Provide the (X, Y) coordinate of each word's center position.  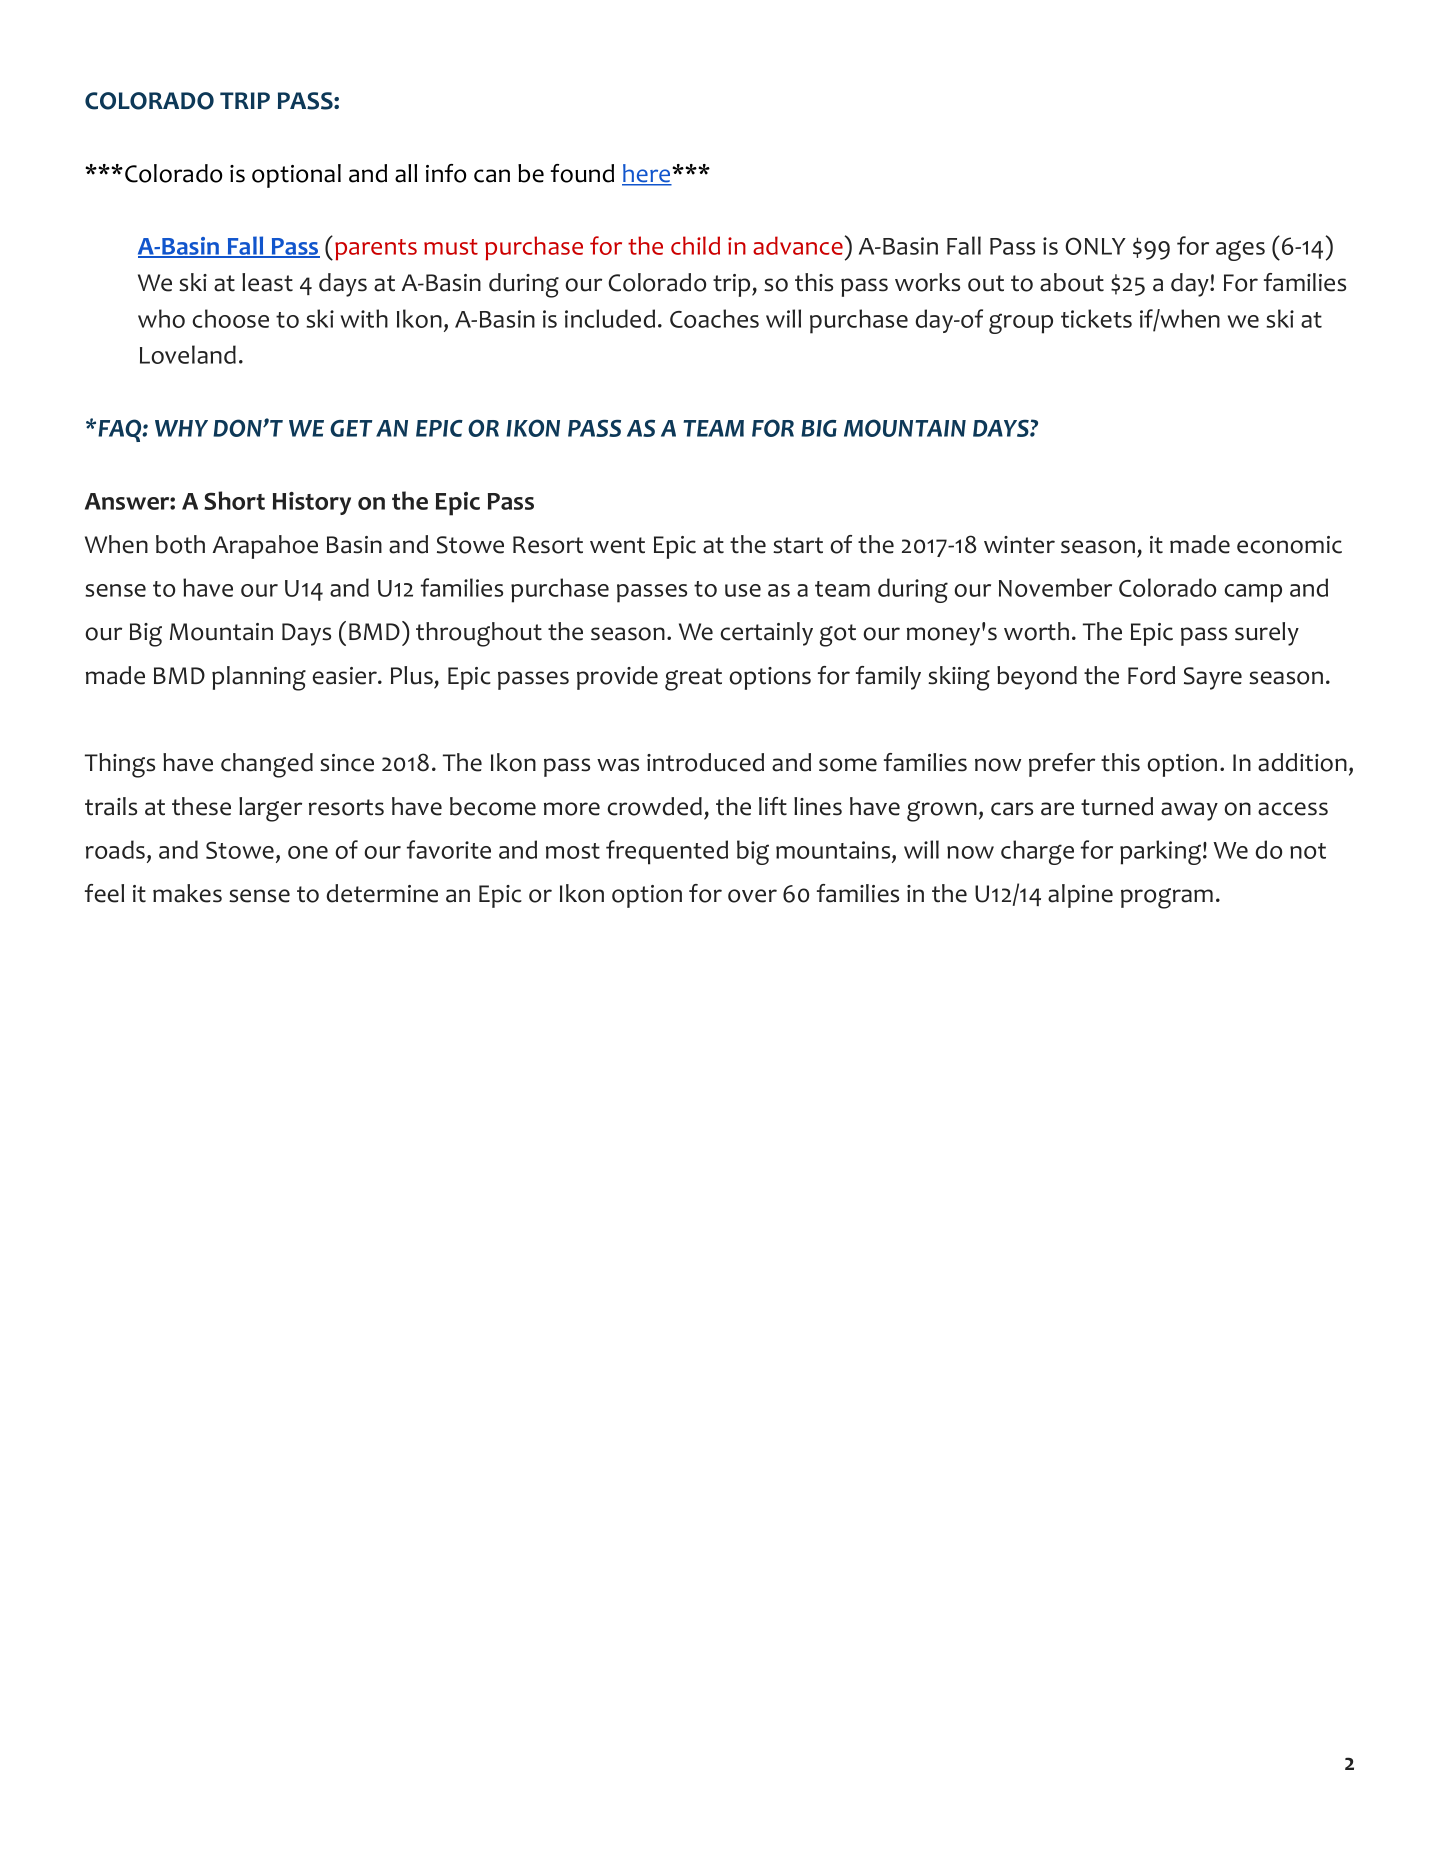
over (752, 896)
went (617, 545)
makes (187, 893)
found (582, 173)
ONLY (1095, 246)
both (180, 544)
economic (1289, 545)
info (446, 173)
